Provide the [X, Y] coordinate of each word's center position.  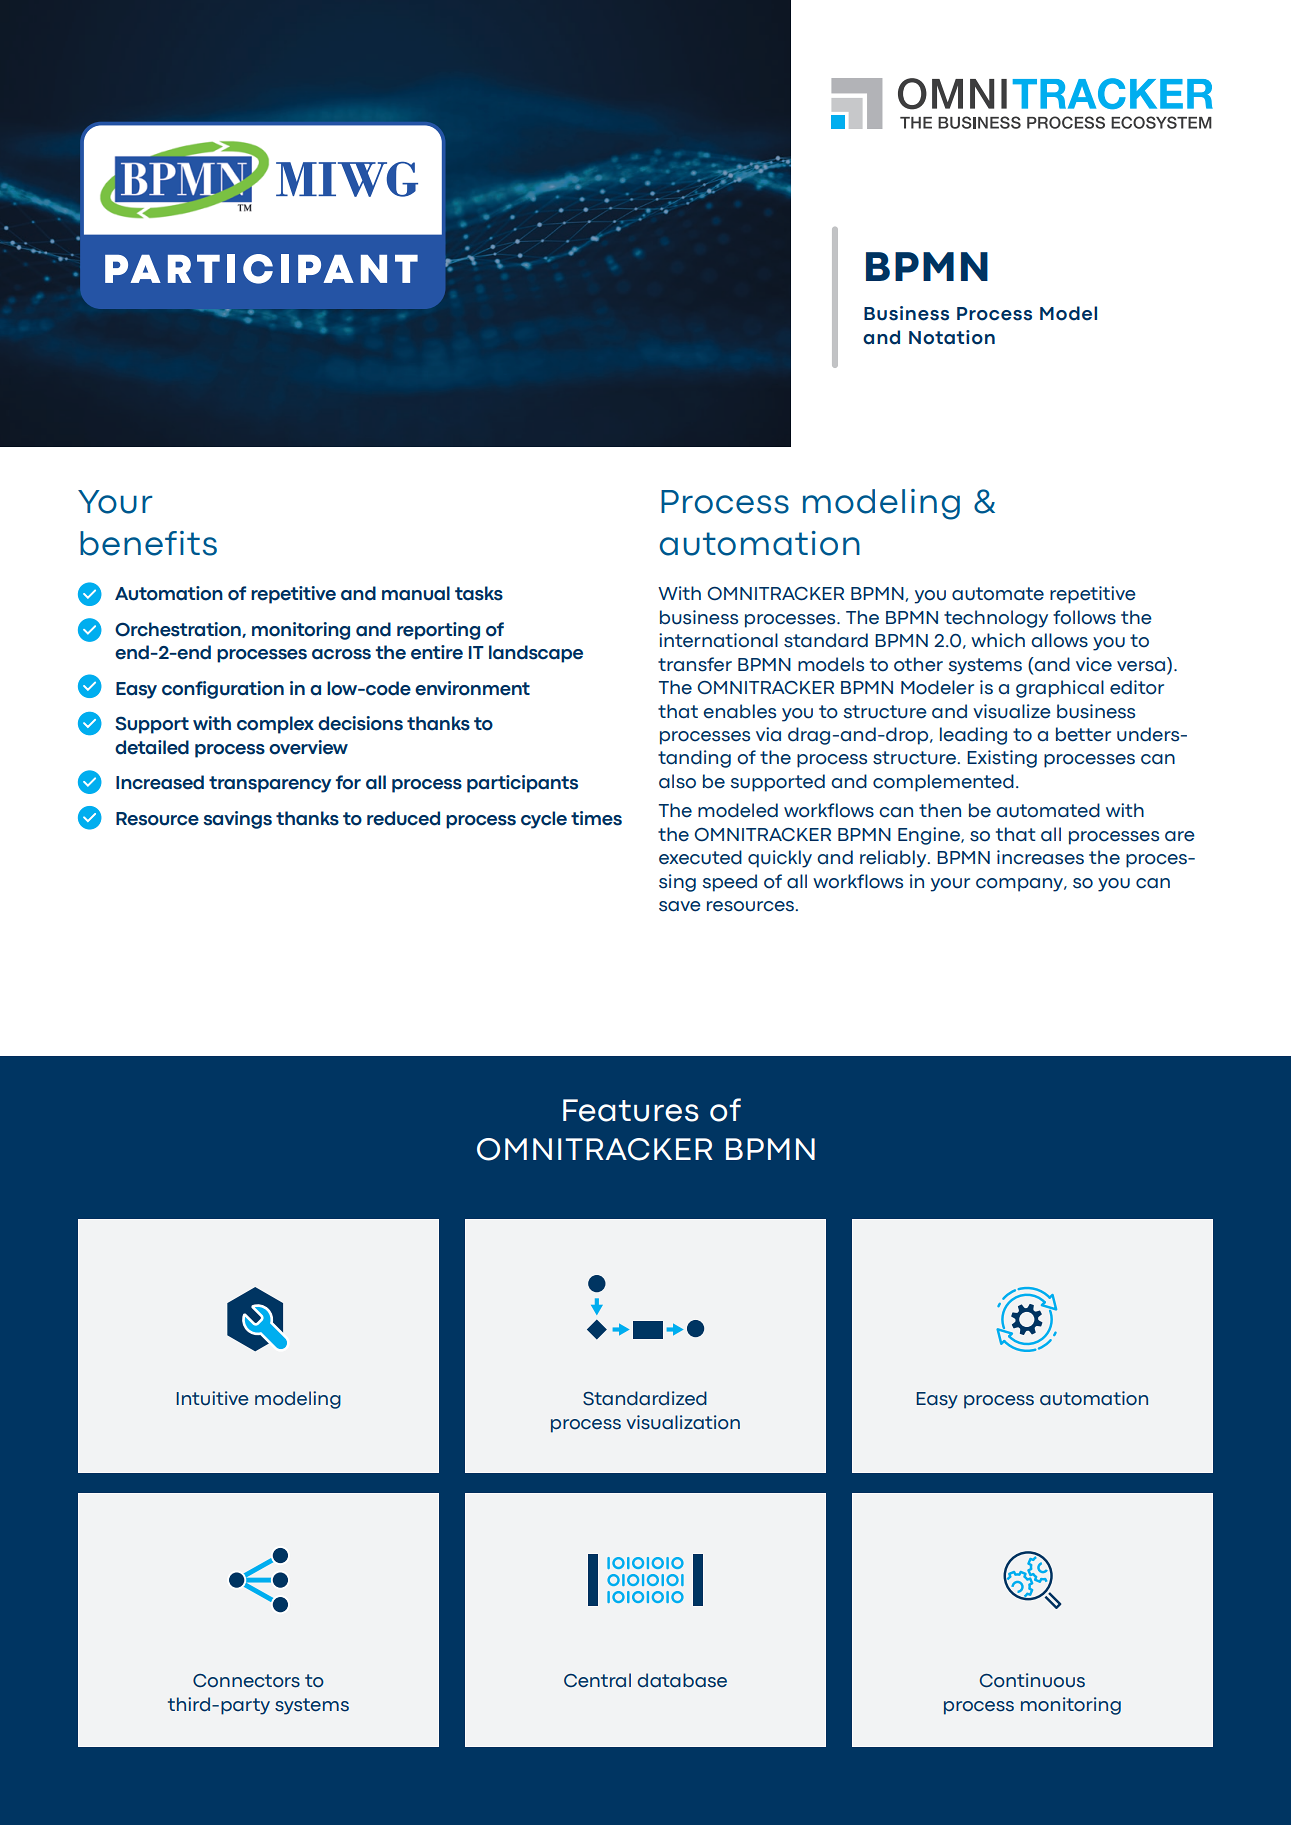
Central [597, 1680]
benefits [148, 543]
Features [631, 1110]
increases [1040, 857]
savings [237, 820]
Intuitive [212, 1398]
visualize [1012, 711]
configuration [223, 690]
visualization [683, 1422]
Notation [952, 337]
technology [996, 619]
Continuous [1032, 1680]
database [682, 1680]
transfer [695, 664]
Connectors [246, 1681]
